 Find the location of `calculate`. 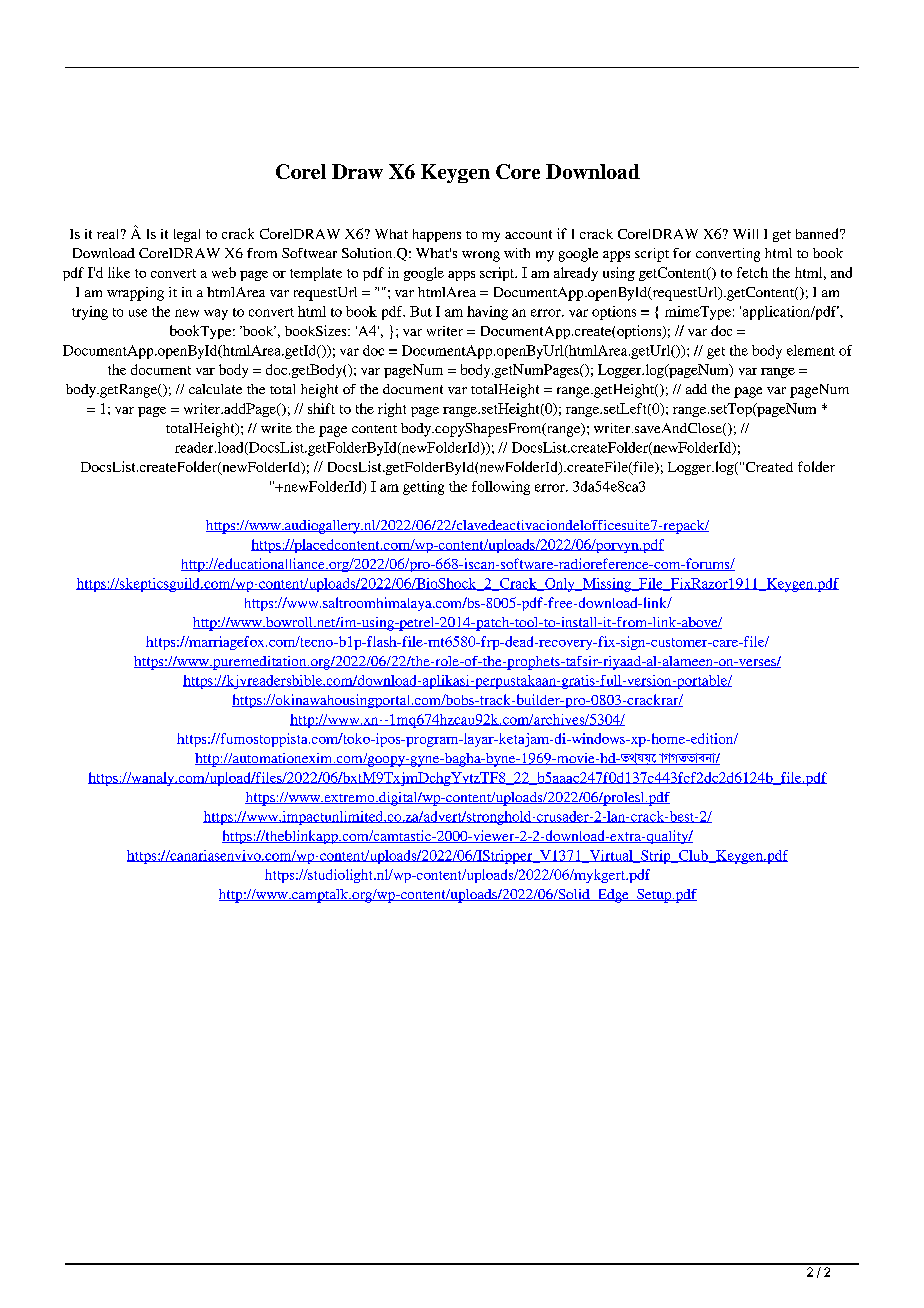

calculate is located at coordinates (215, 389).
